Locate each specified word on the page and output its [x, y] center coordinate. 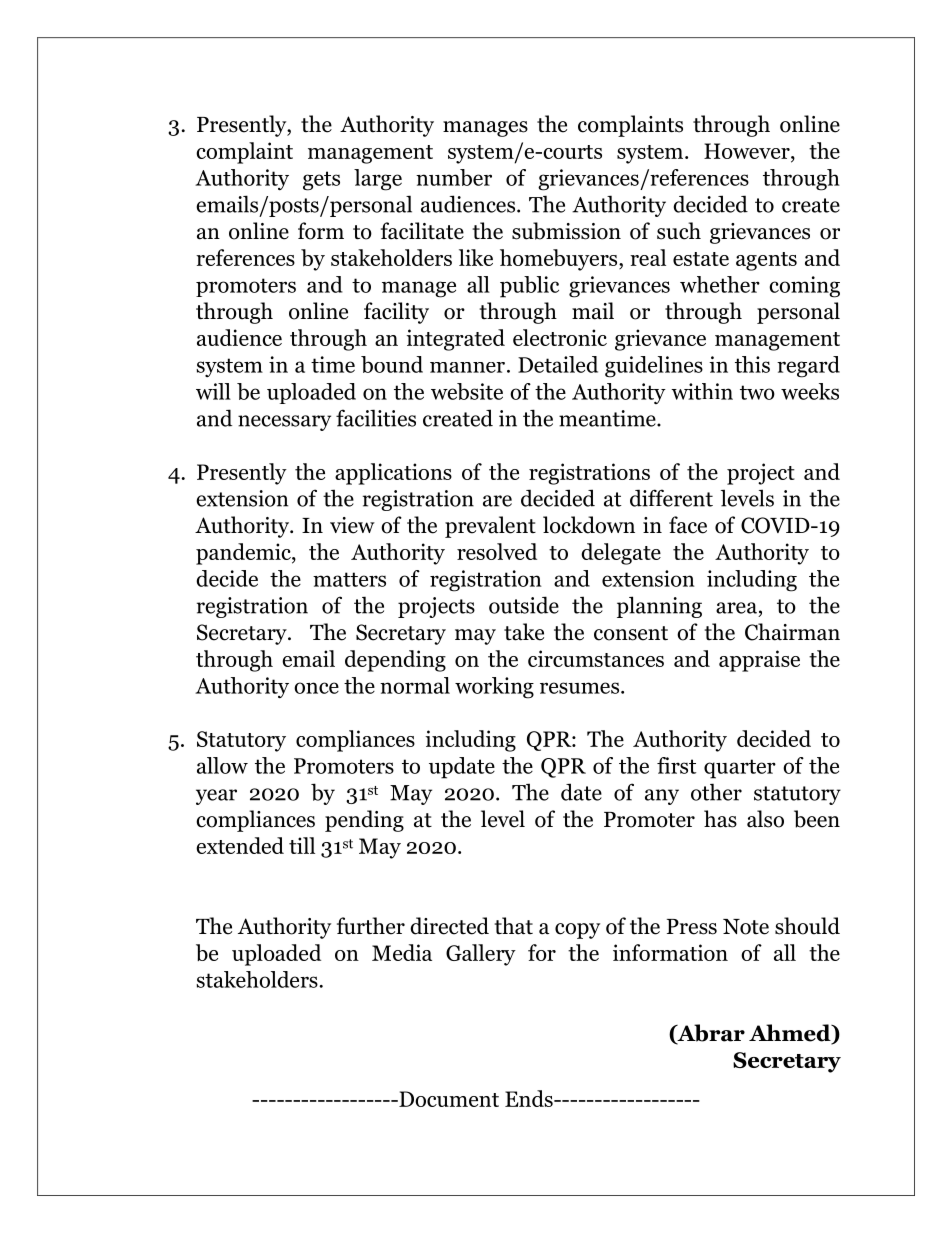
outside [524, 605]
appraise [759, 661]
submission [566, 231]
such [679, 231]
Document [448, 1099]
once [316, 688]
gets [321, 181]
